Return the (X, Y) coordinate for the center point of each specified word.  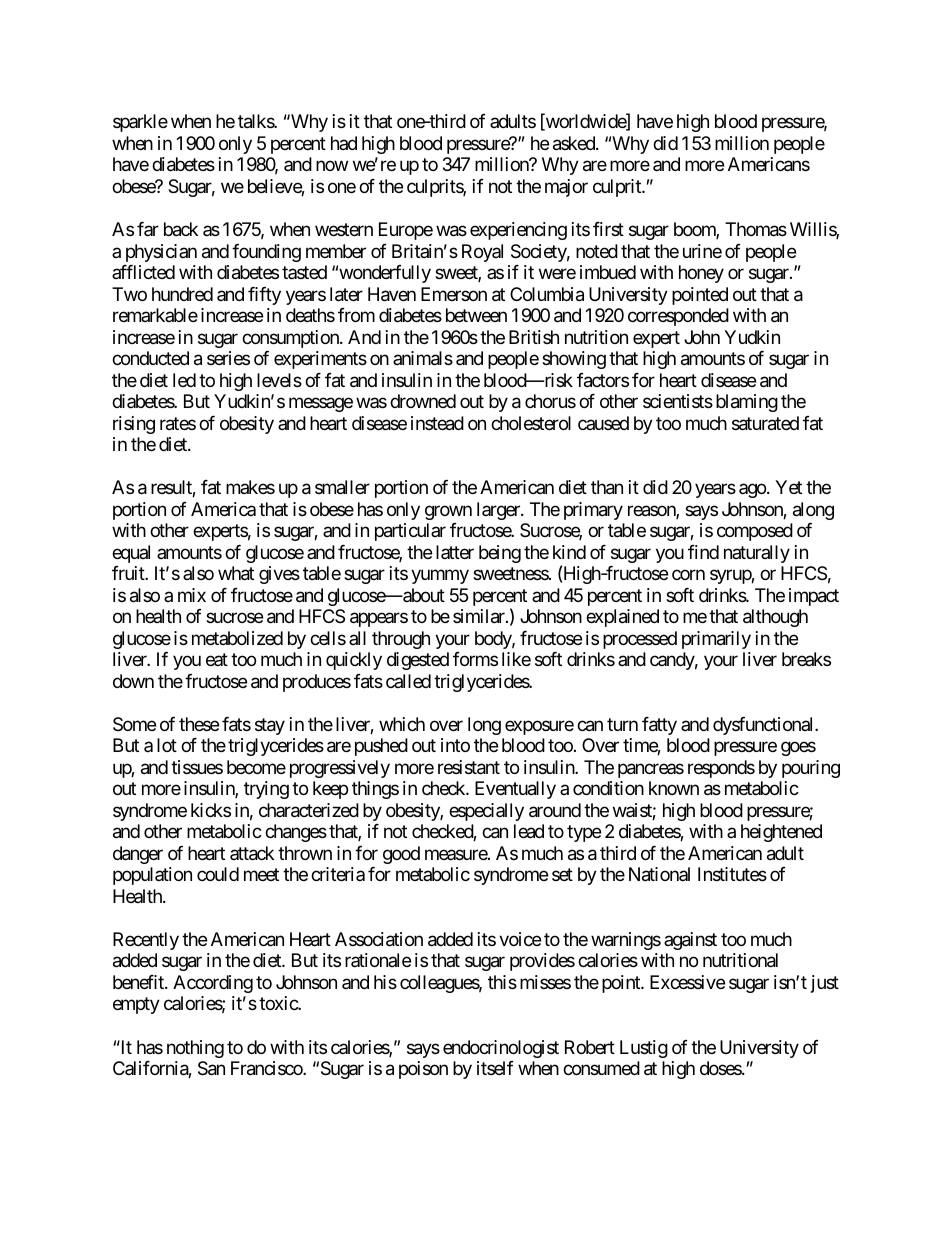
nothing (195, 1049)
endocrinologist (501, 1049)
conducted (150, 358)
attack (252, 853)
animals (423, 358)
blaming (747, 403)
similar (480, 616)
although (775, 618)
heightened (781, 833)
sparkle (140, 123)
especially (486, 812)
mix (192, 595)
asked (575, 143)
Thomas (756, 229)
